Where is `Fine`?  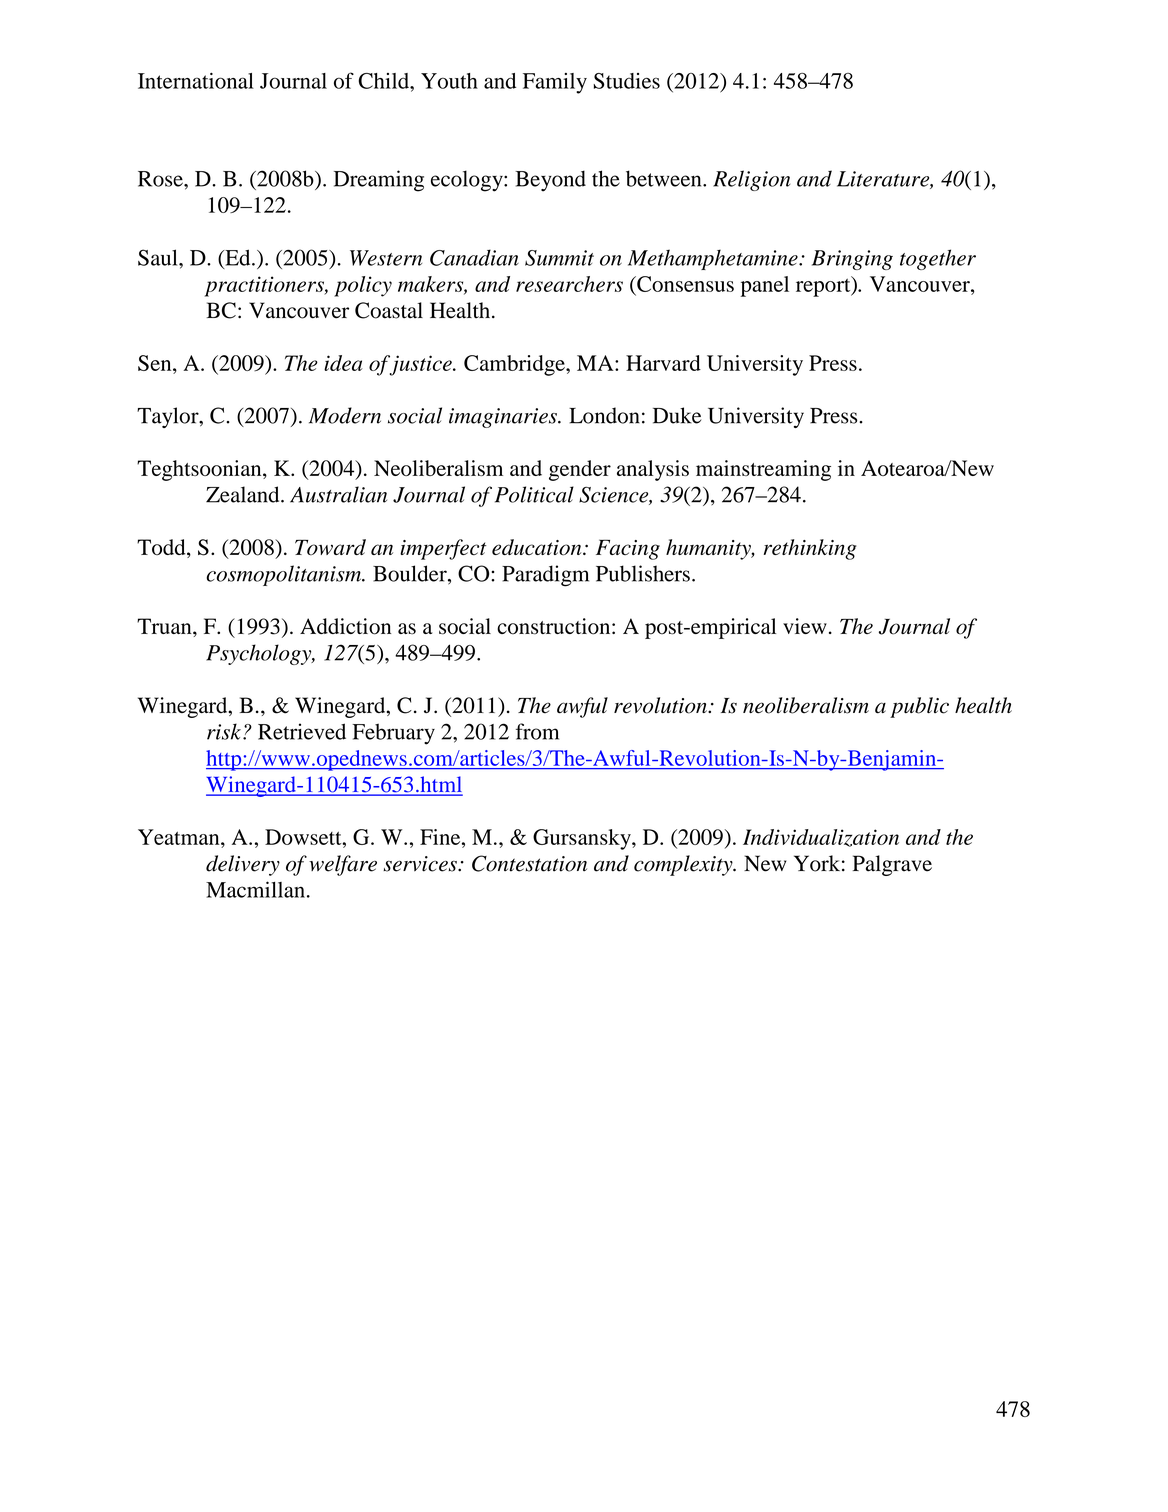 Fine is located at coordinates (441, 837).
